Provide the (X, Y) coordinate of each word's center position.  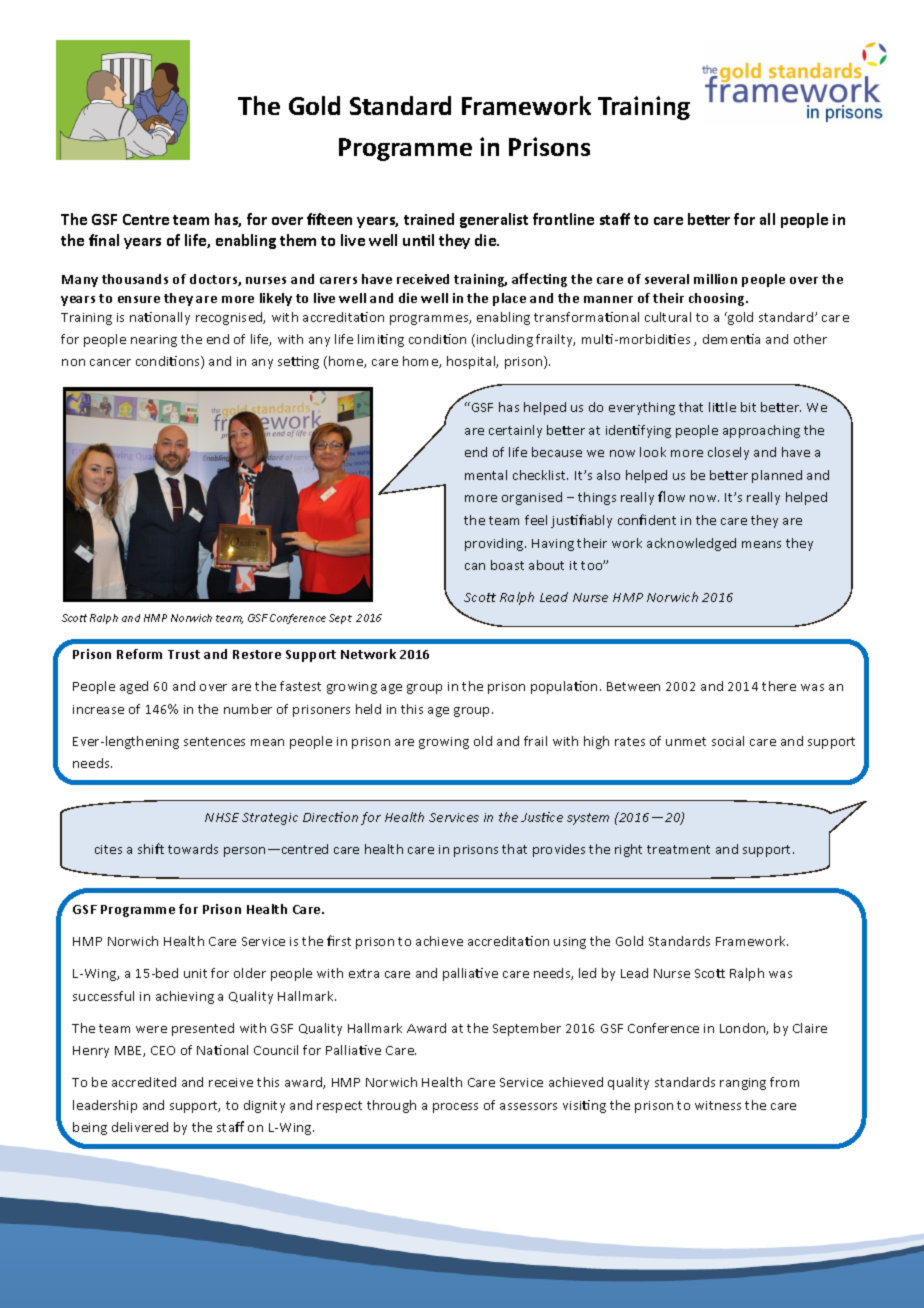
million (715, 279)
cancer (110, 362)
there (779, 686)
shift (151, 848)
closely (728, 453)
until (418, 240)
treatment (678, 849)
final (104, 240)
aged (134, 687)
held (368, 709)
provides (559, 850)
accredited (144, 1082)
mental (486, 475)
